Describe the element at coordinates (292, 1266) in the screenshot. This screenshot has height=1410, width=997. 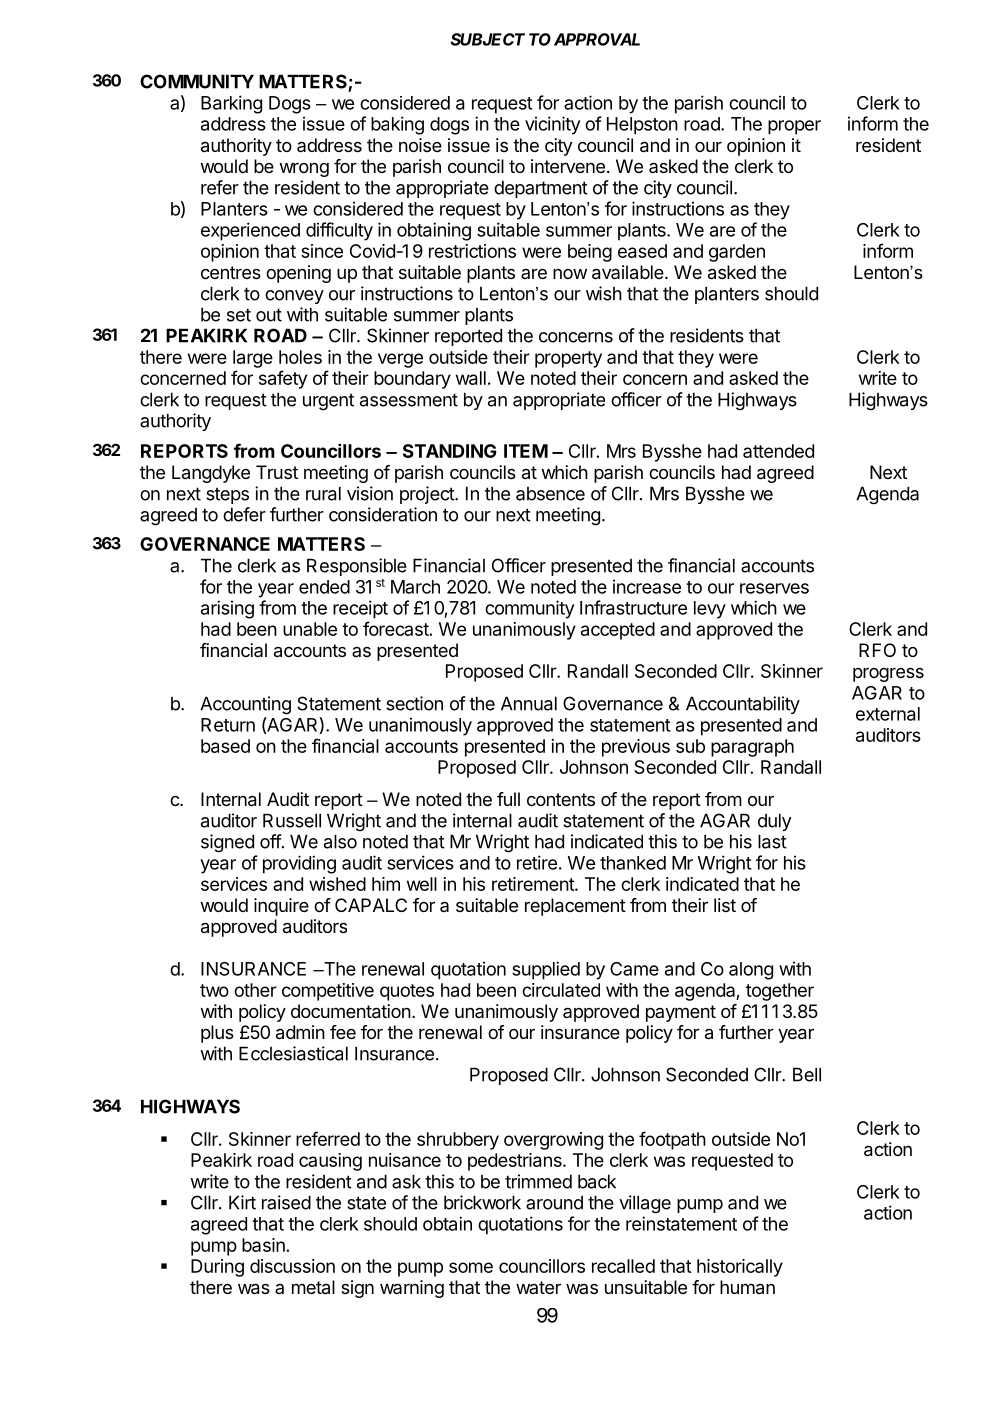
I see `discussion` at that location.
